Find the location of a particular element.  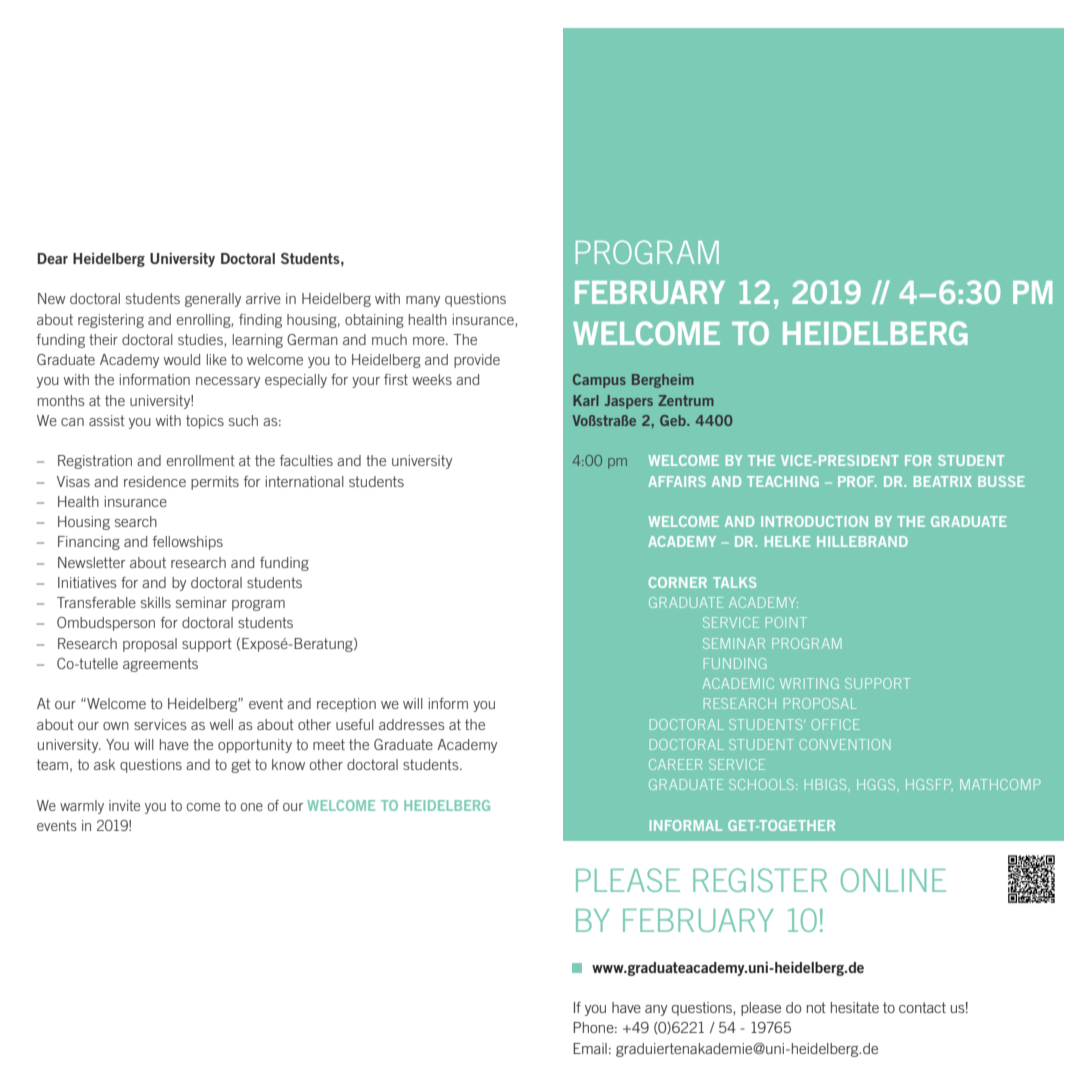

ask is located at coordinates (104, 764).
